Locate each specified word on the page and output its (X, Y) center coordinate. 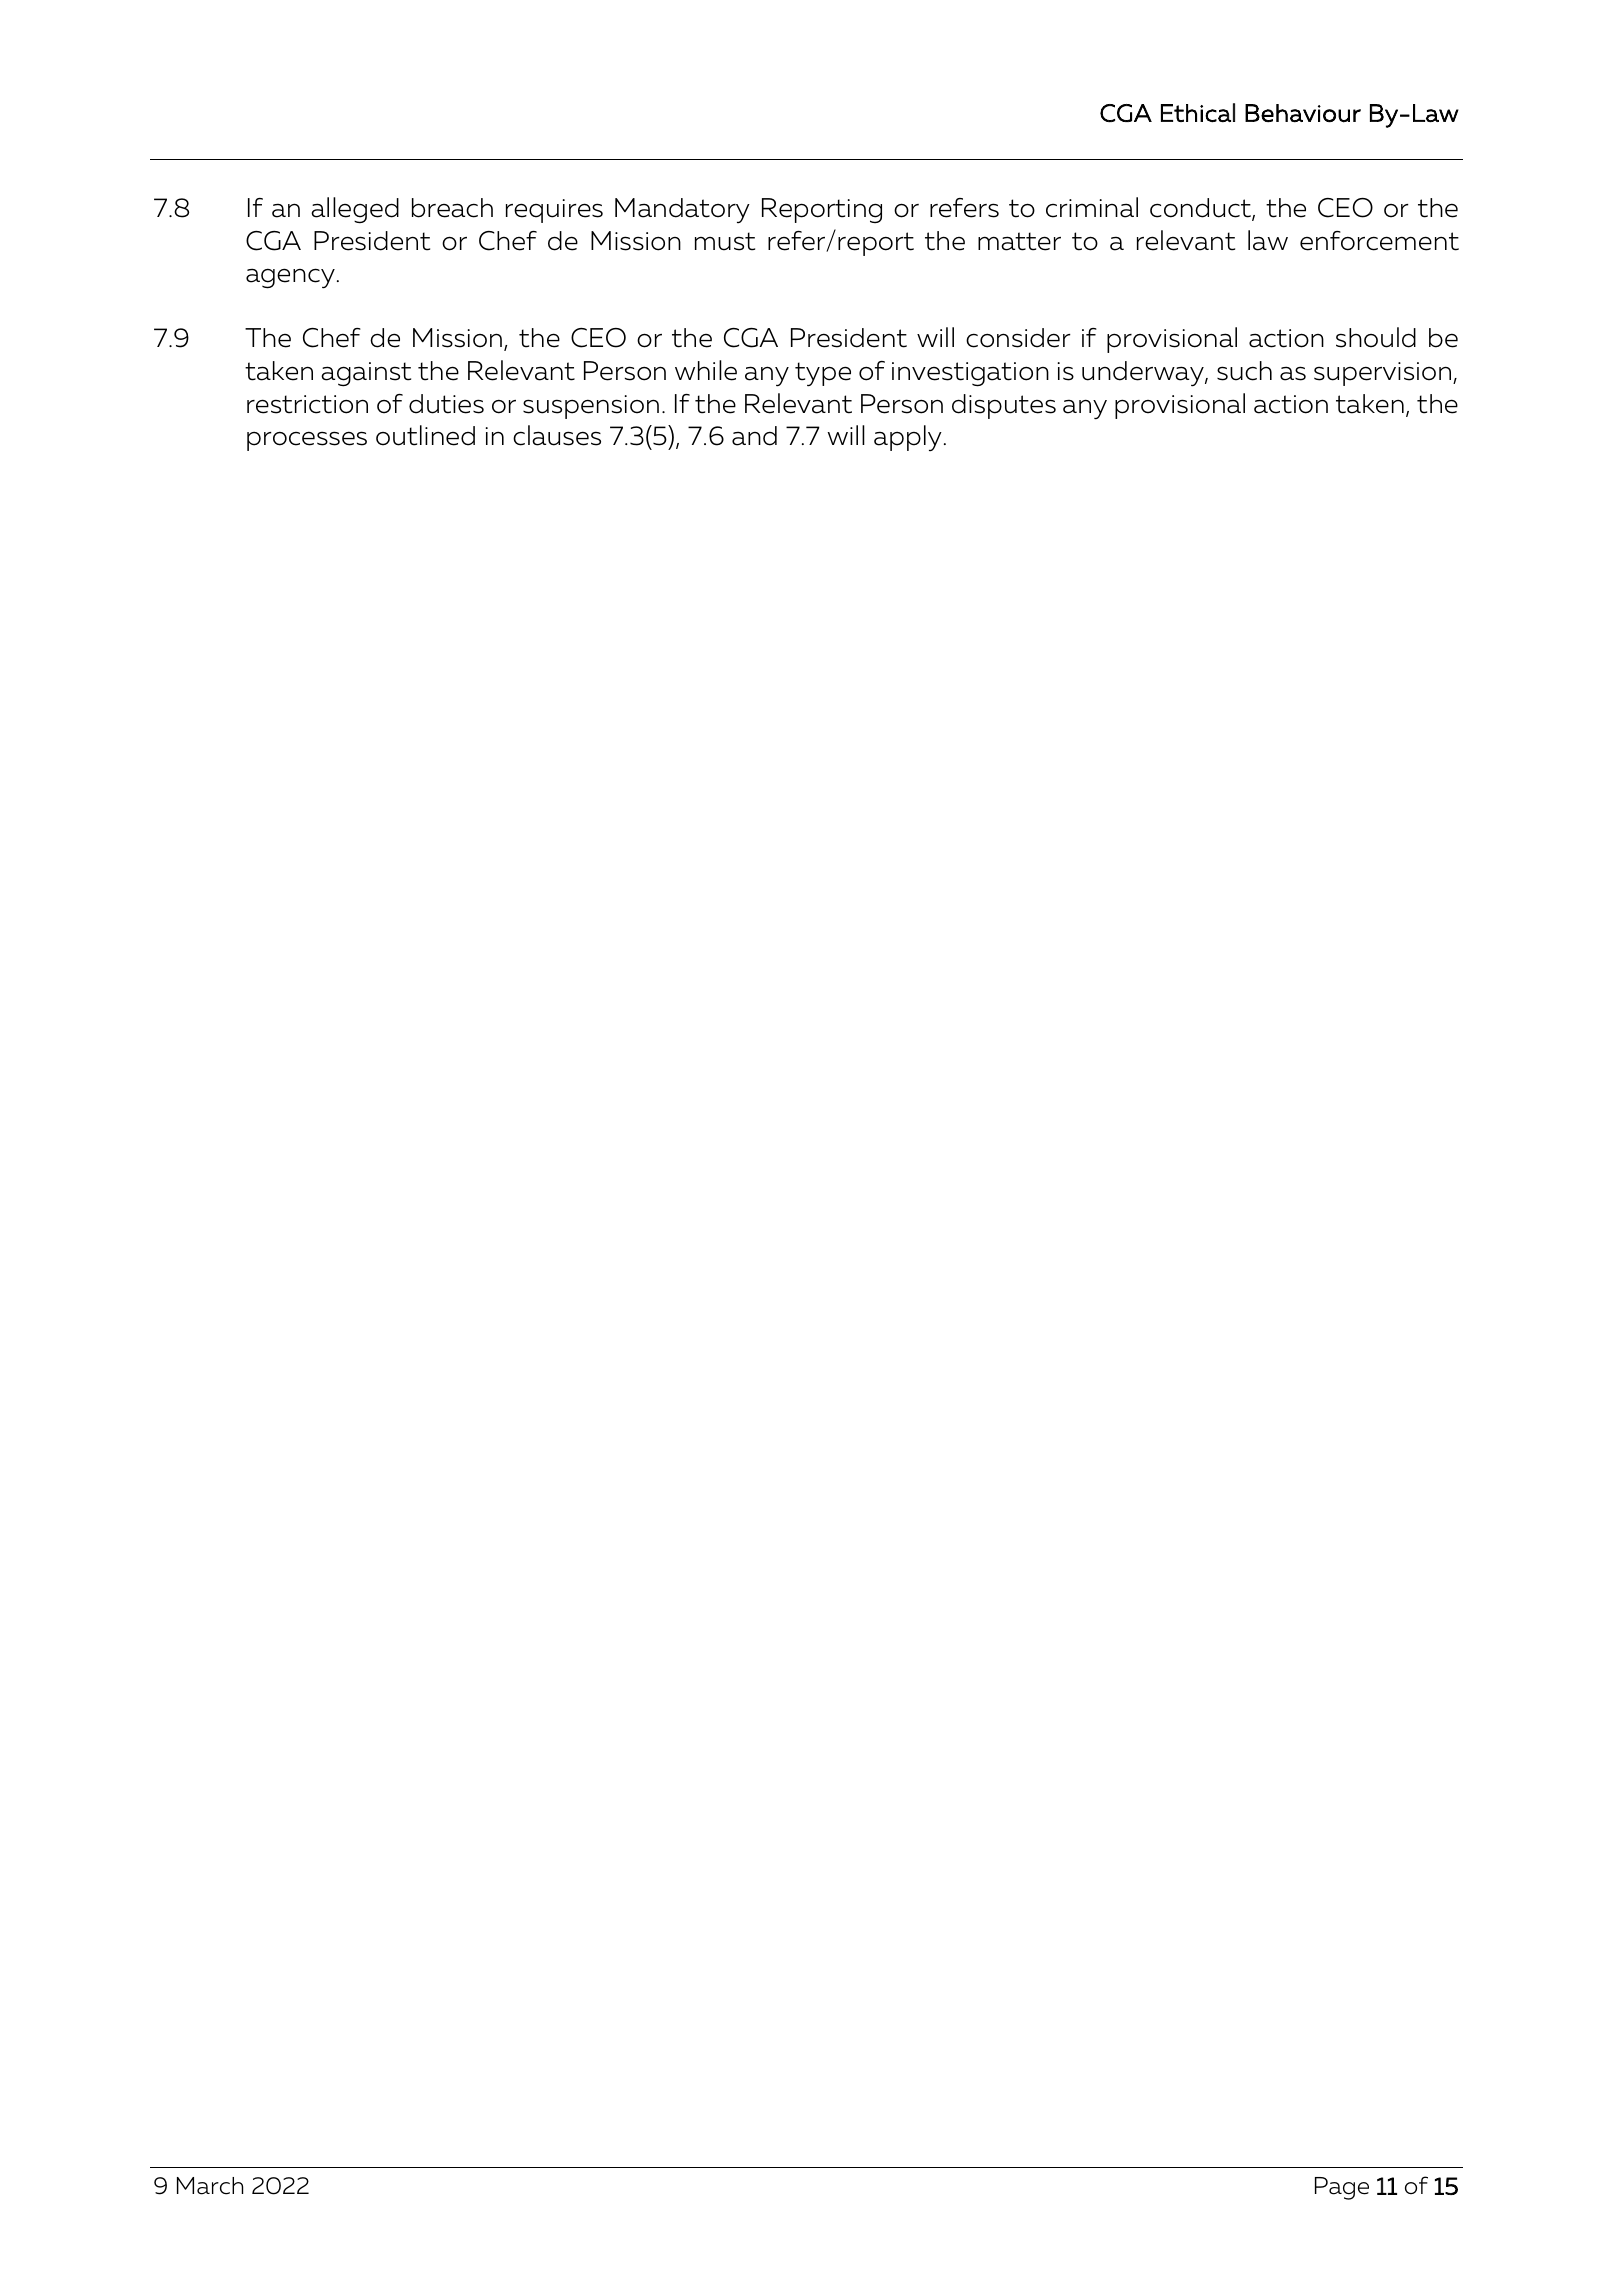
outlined (425, 435)
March (210, 2186)
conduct (1201, 209)
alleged (355, 210)
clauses (557, 435)
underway (1144, 374)
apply (908, 438)
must (725, 241)
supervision (1384, 374)
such (1244, 371)
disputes (1004, 406)
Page (1342, 2188)
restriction (307, 404)
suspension (591, 407)
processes (307, 441)
